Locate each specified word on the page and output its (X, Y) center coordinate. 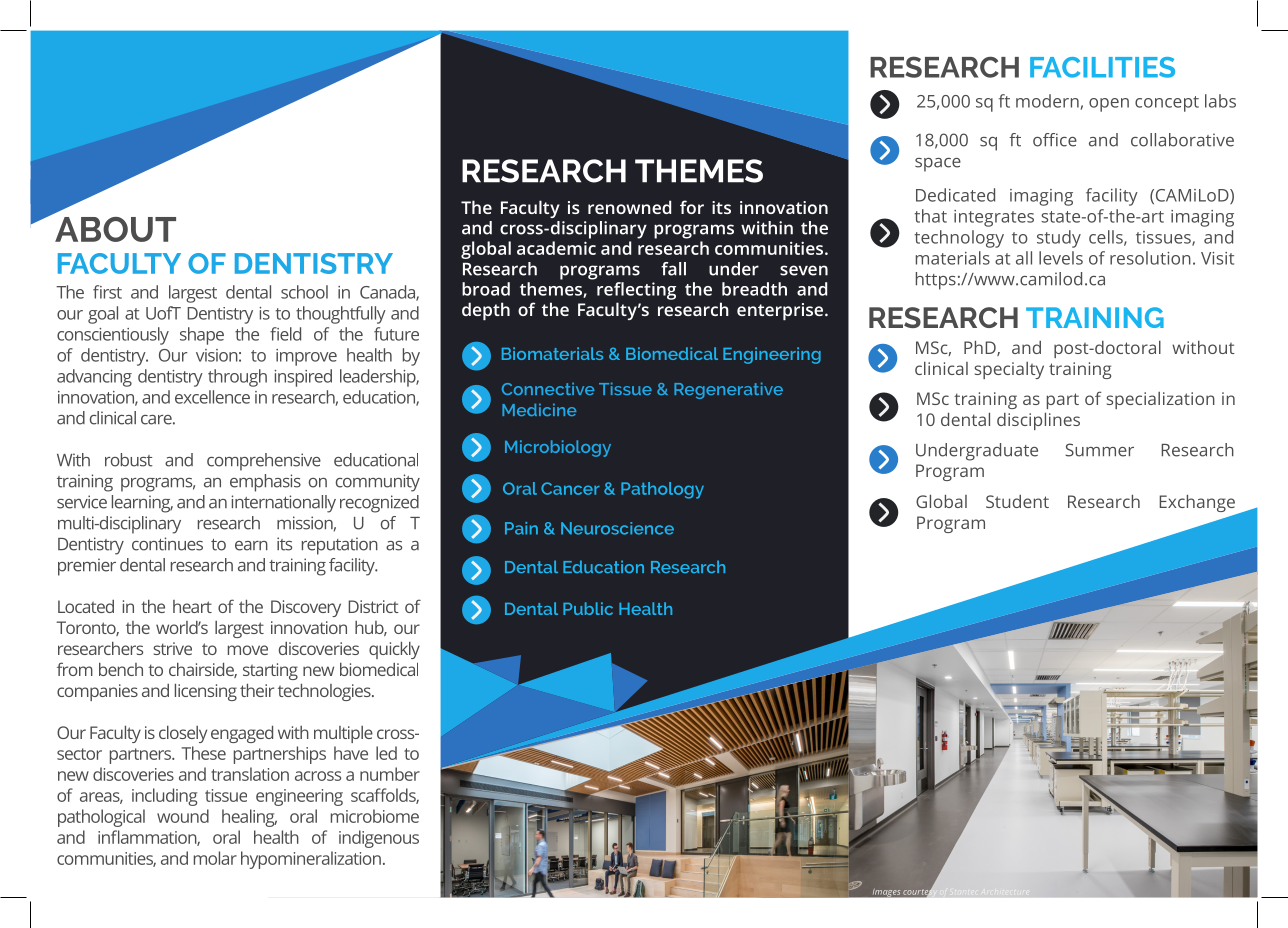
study (1059, 239)
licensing (206, 692)
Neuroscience (617, 528)
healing (249, 818)
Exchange (1198, 505)
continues (167, 544)
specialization (1161, 400)
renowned (629, 207)
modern (1048, 102)
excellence (212, 397)
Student (1017, 501)
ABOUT (115, 229)
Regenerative (728, 390)
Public (588, 608)
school (304, 292)
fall (673, 269)
